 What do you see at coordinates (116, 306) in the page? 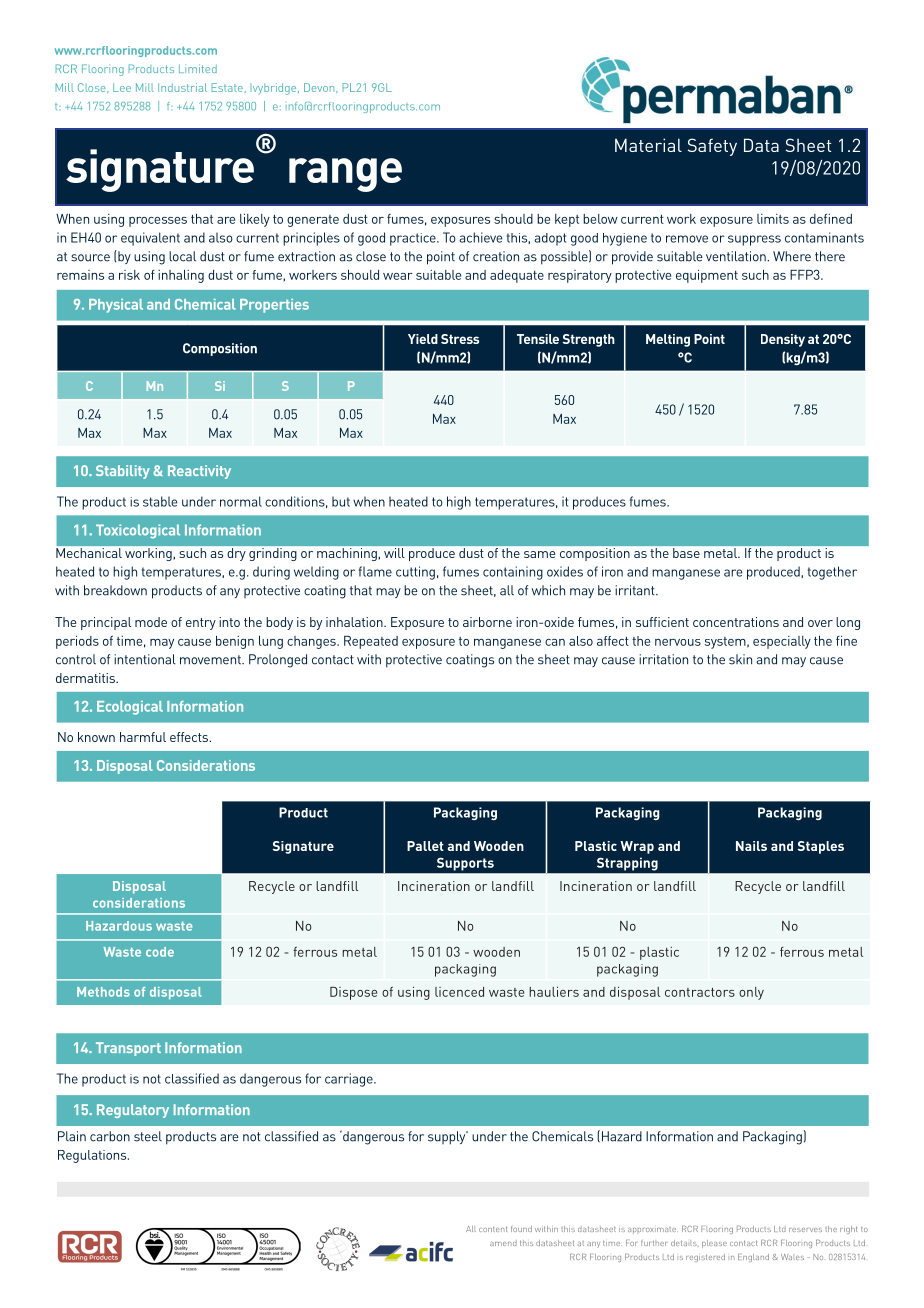
I see `Physical` at bounding box center [116, 306].
